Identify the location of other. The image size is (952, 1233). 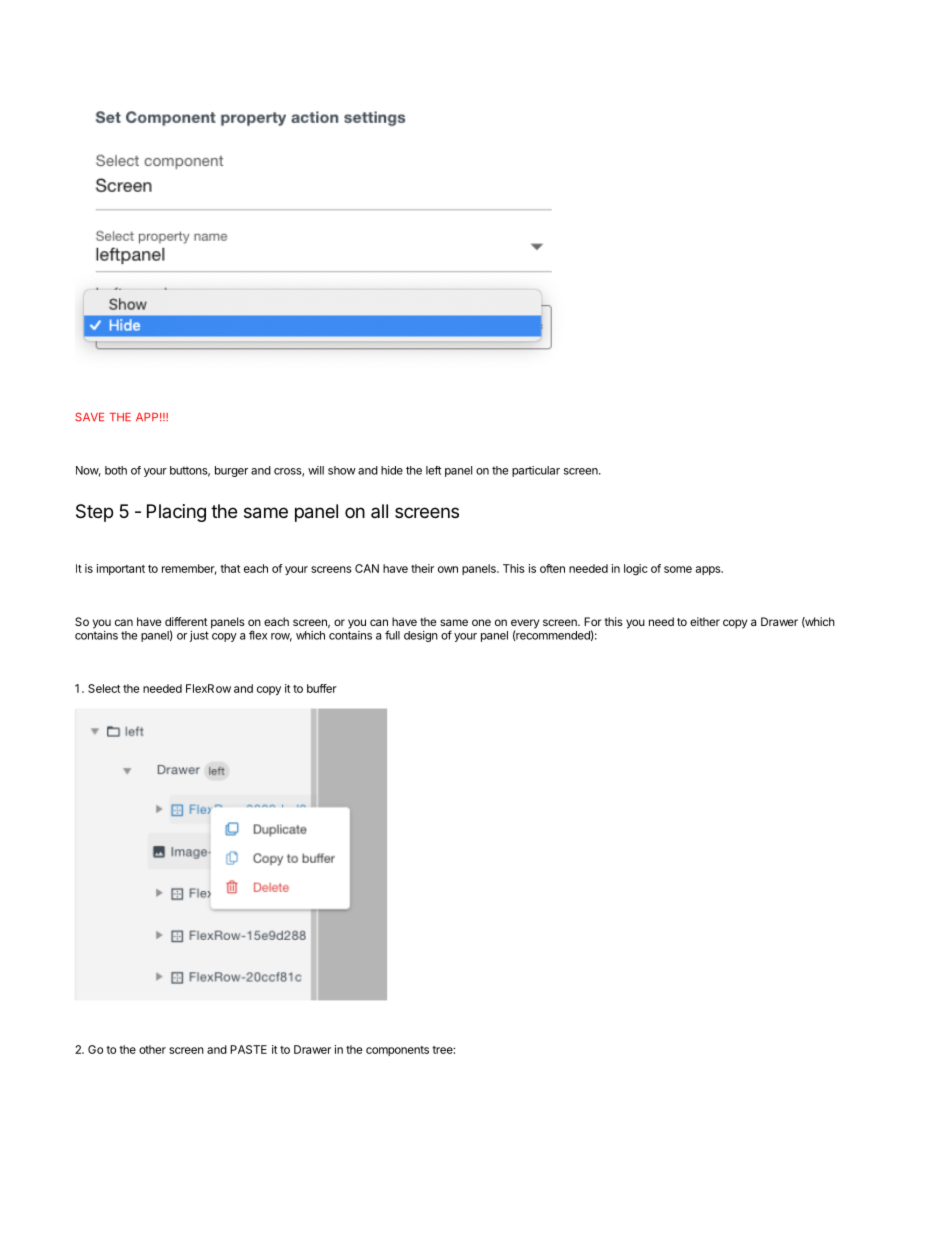
(152, 1049).
